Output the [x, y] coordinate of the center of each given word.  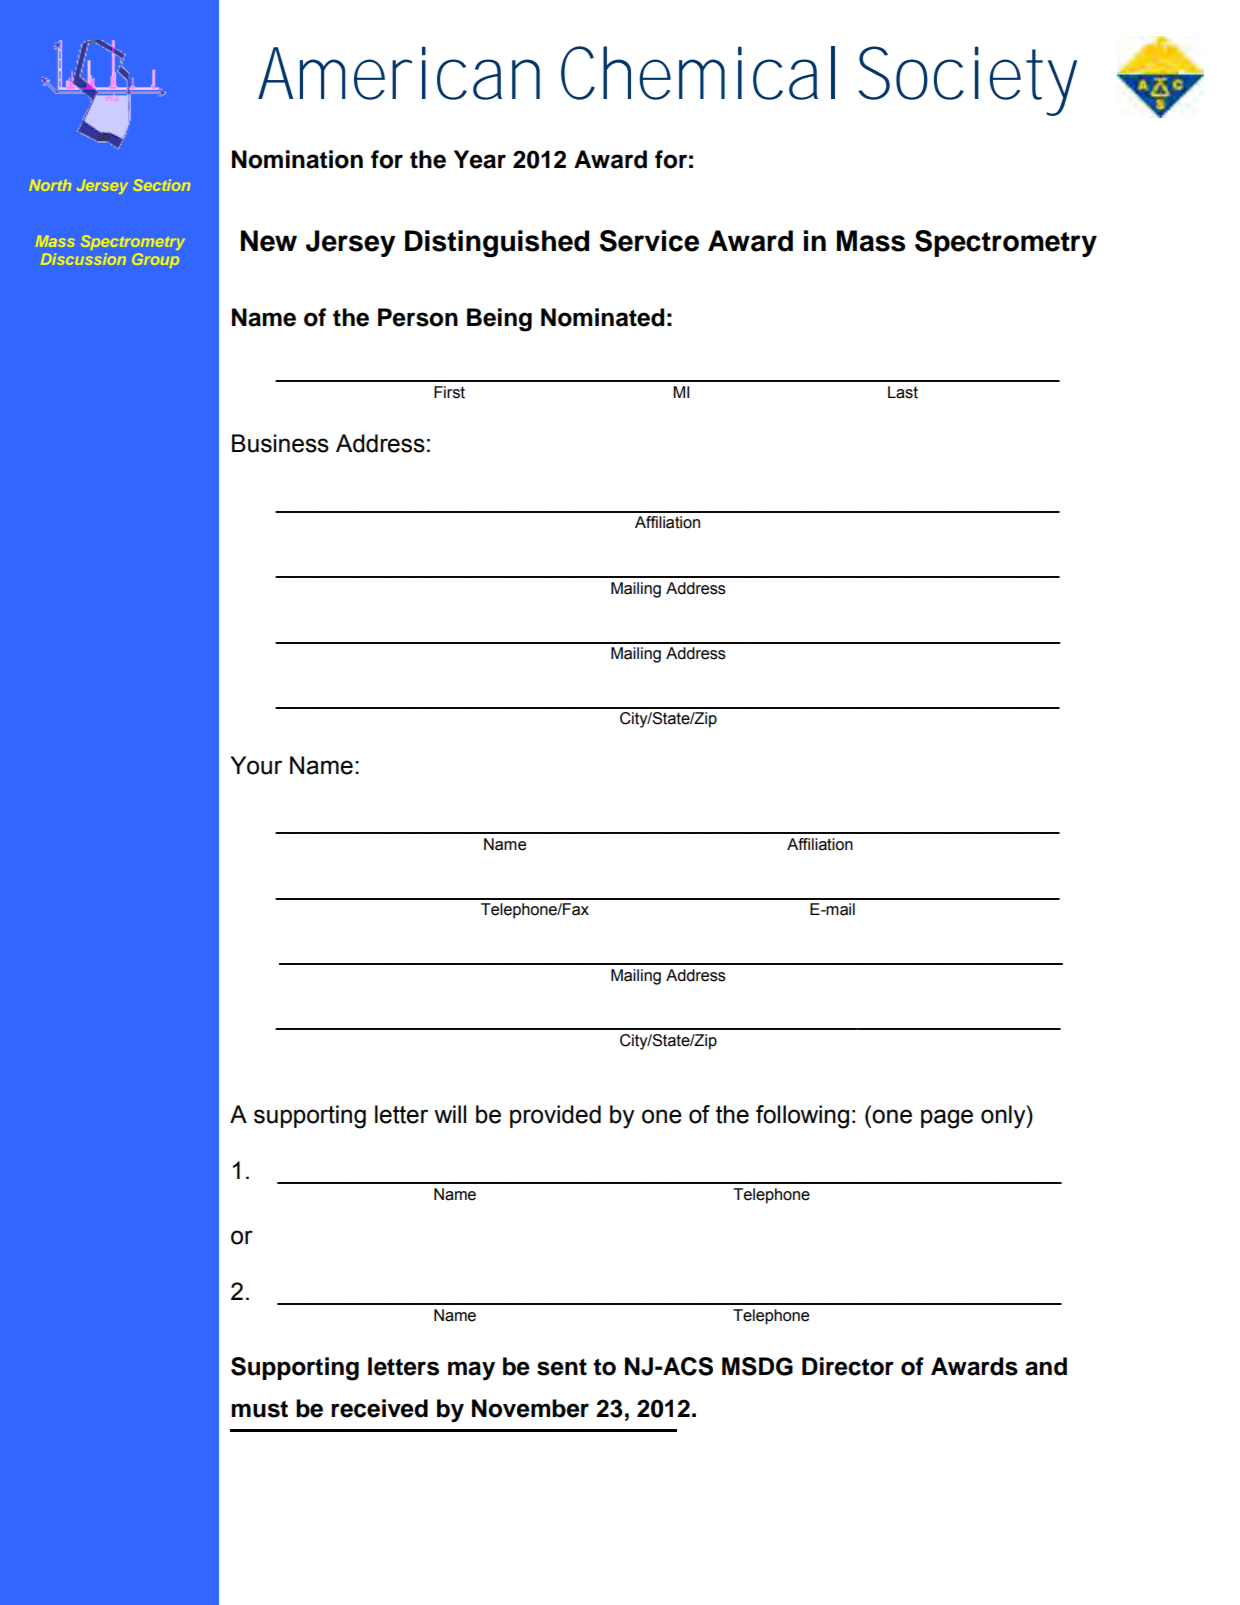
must [259, 1409]
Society [967, 81]
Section [163, 185]
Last [903, 392]
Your [256, 765]
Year [480, 159]
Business [280, 443]
